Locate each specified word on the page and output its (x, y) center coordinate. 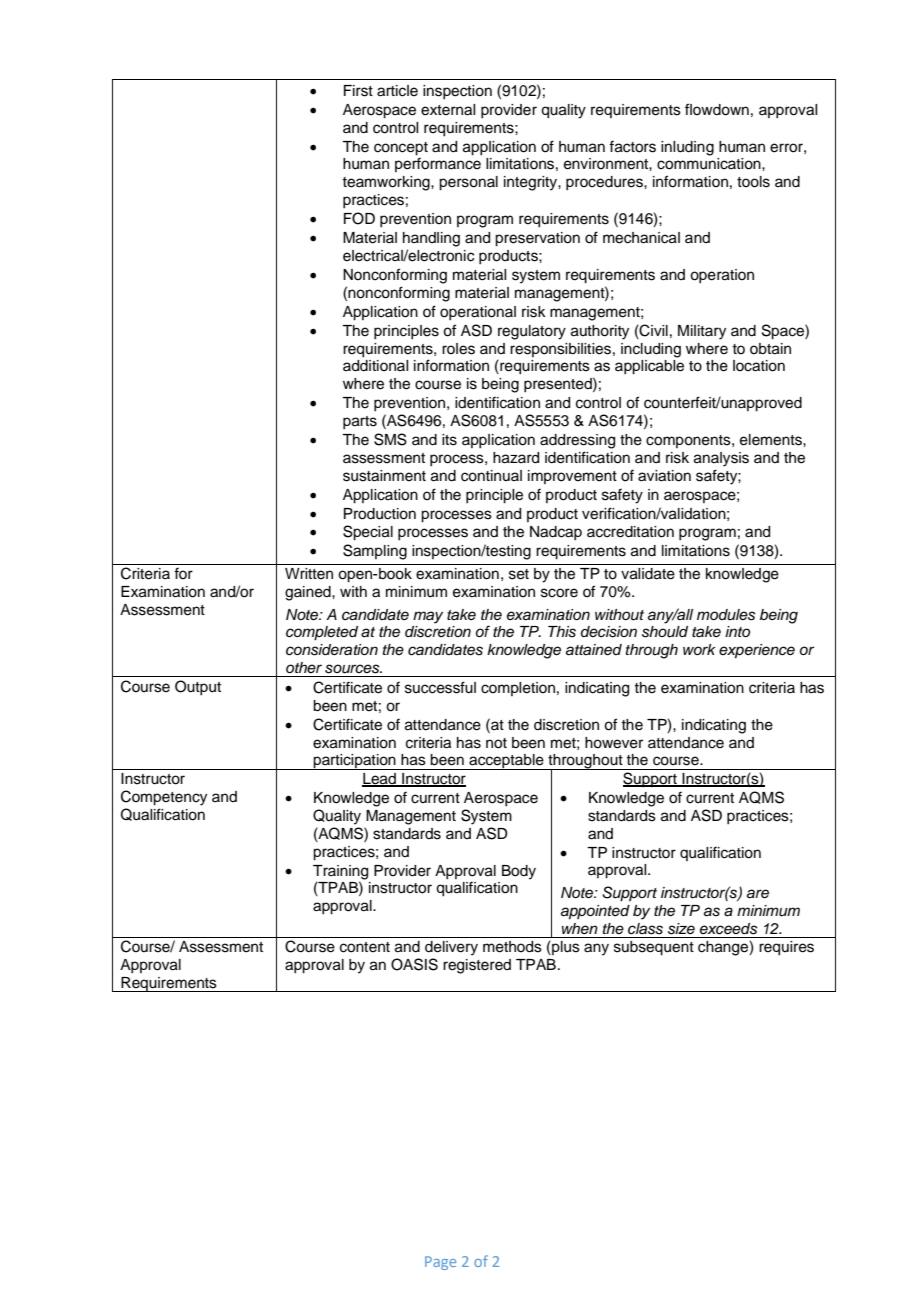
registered (477, 966)
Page (440, 1263)
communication (710, 164)
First (358, 91)
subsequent (654, 948)
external (448, 110)
